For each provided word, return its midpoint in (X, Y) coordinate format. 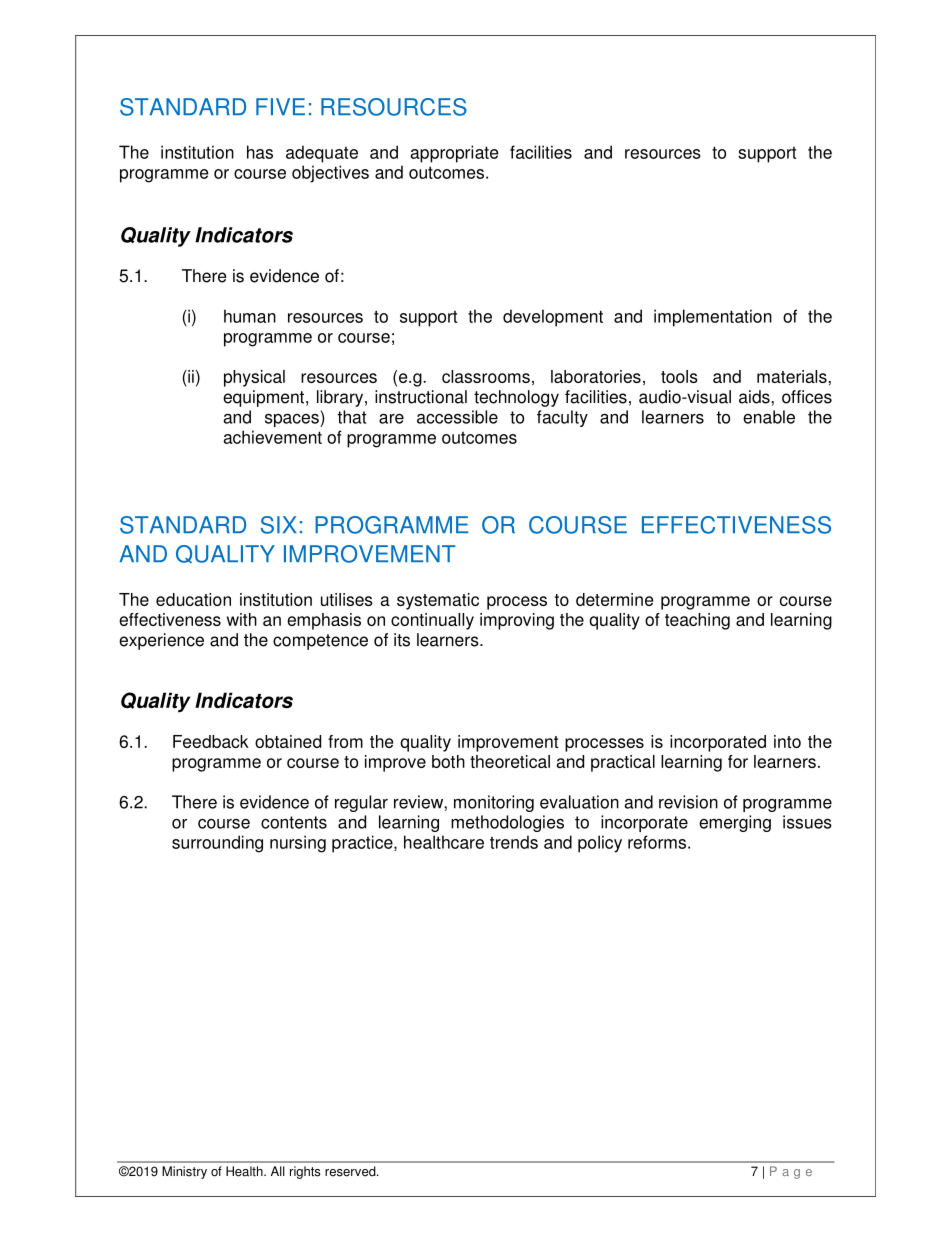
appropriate (454, 154)
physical (254, 378)
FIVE (280, 106)
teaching (697, 621)
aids (755, 397)
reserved (351, 1171)
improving (517, 621)
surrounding (217, 844)
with (242, 619)
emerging (735, 823)
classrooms (486, 376)
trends (514, 842)
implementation (713, 318)
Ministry (184, 1172)
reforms (657, 842)
